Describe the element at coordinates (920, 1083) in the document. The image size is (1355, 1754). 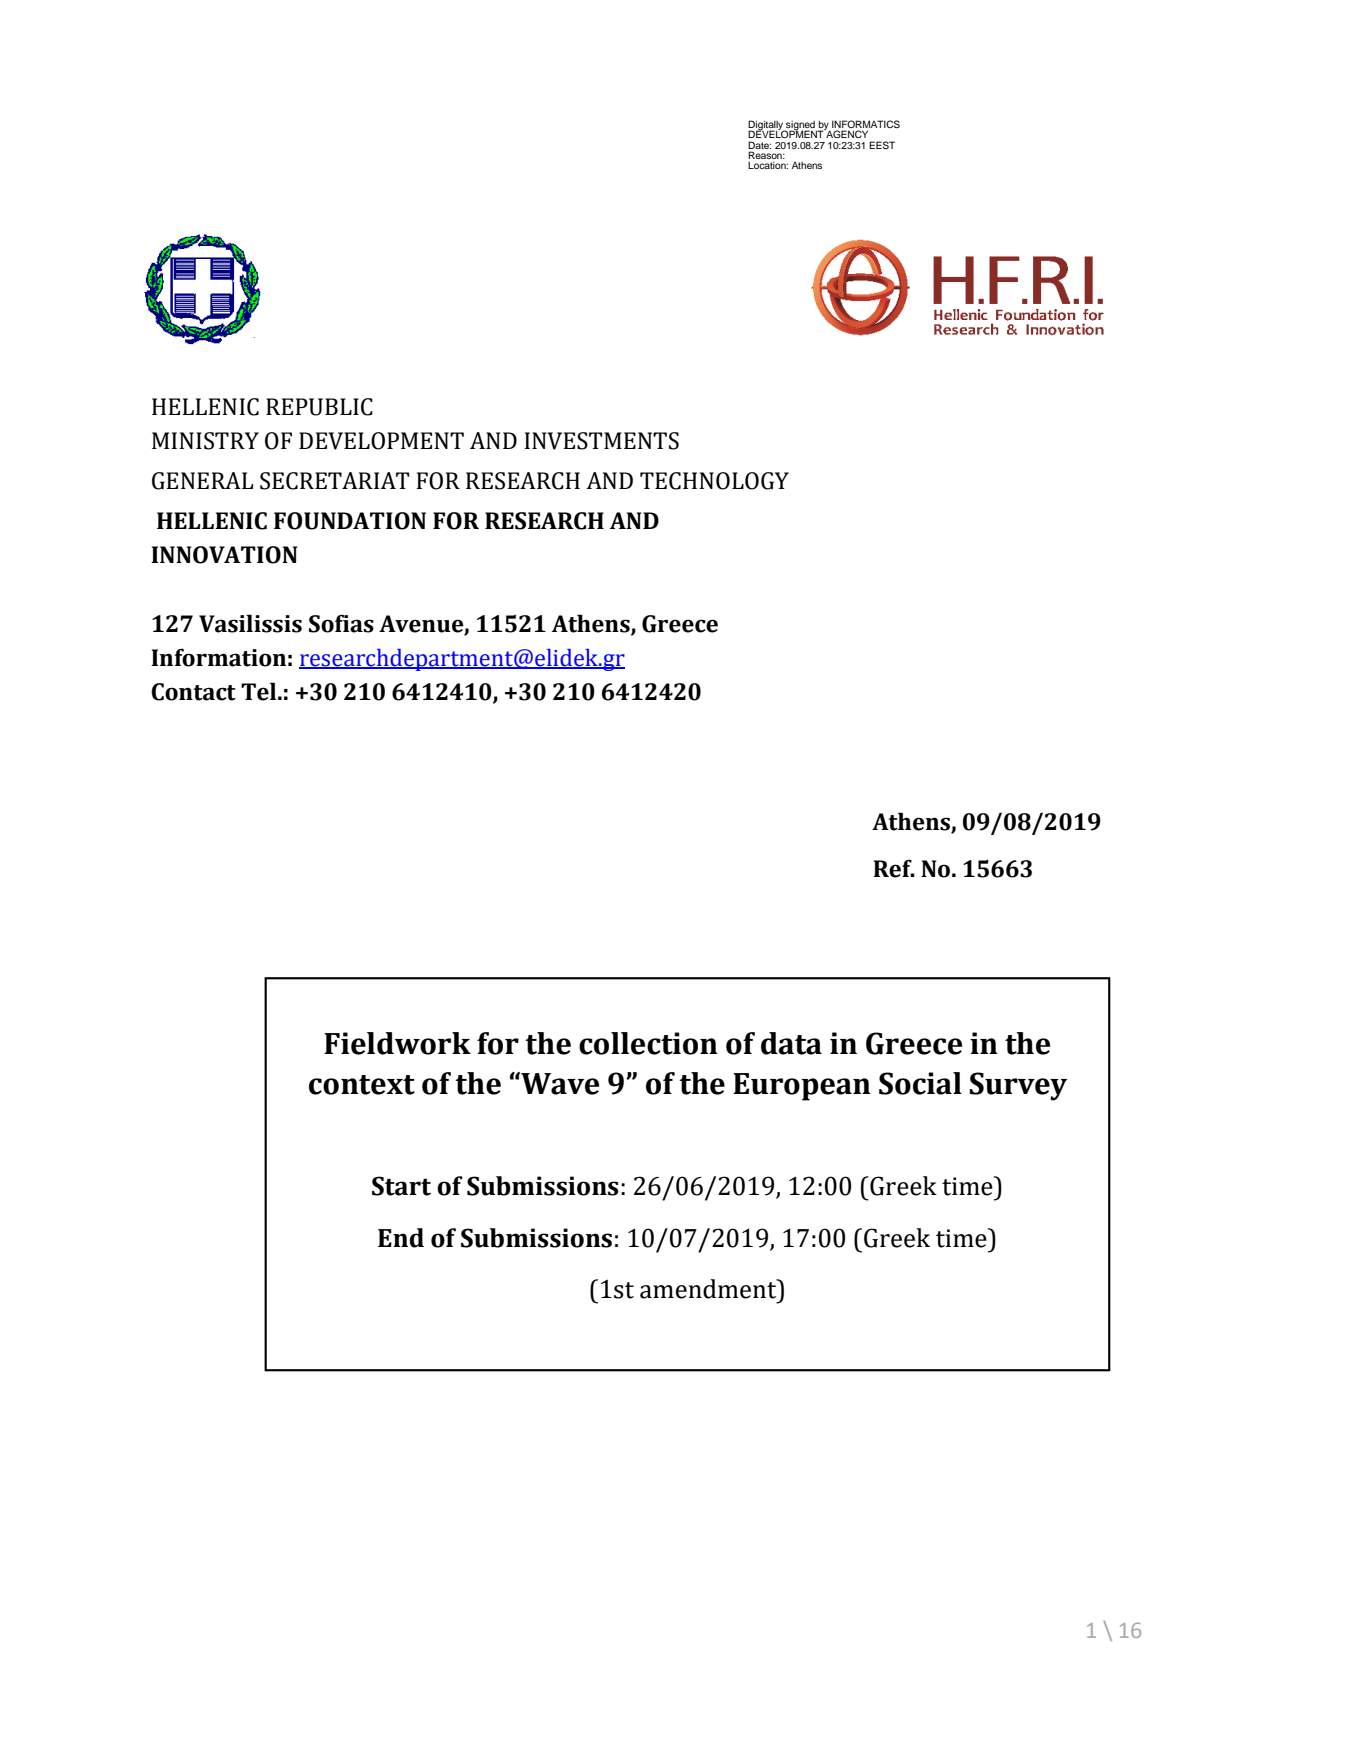
I see `Social` at that location.
